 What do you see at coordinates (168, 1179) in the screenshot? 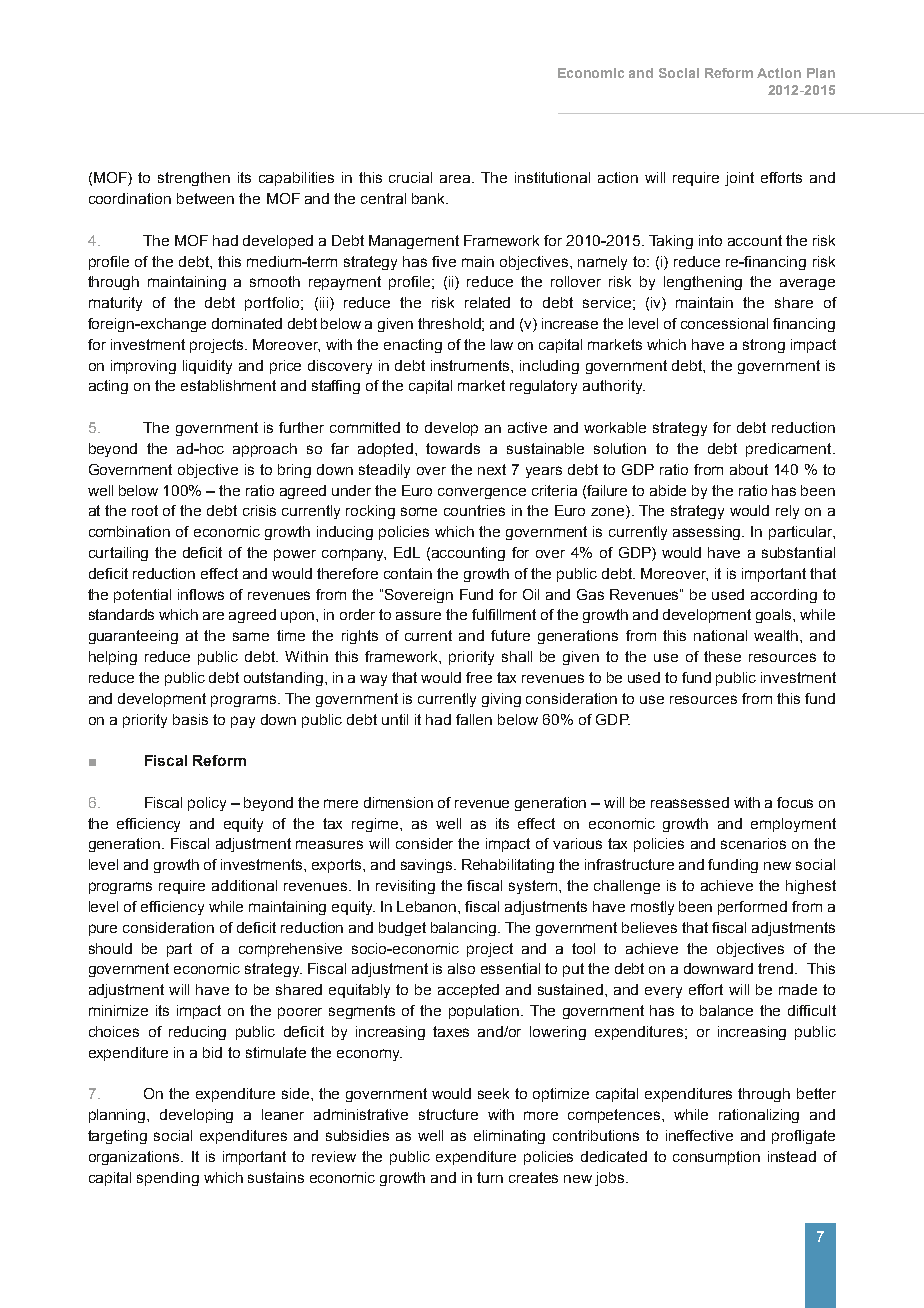
I see `spending` at bounding box center [168, 1179].
